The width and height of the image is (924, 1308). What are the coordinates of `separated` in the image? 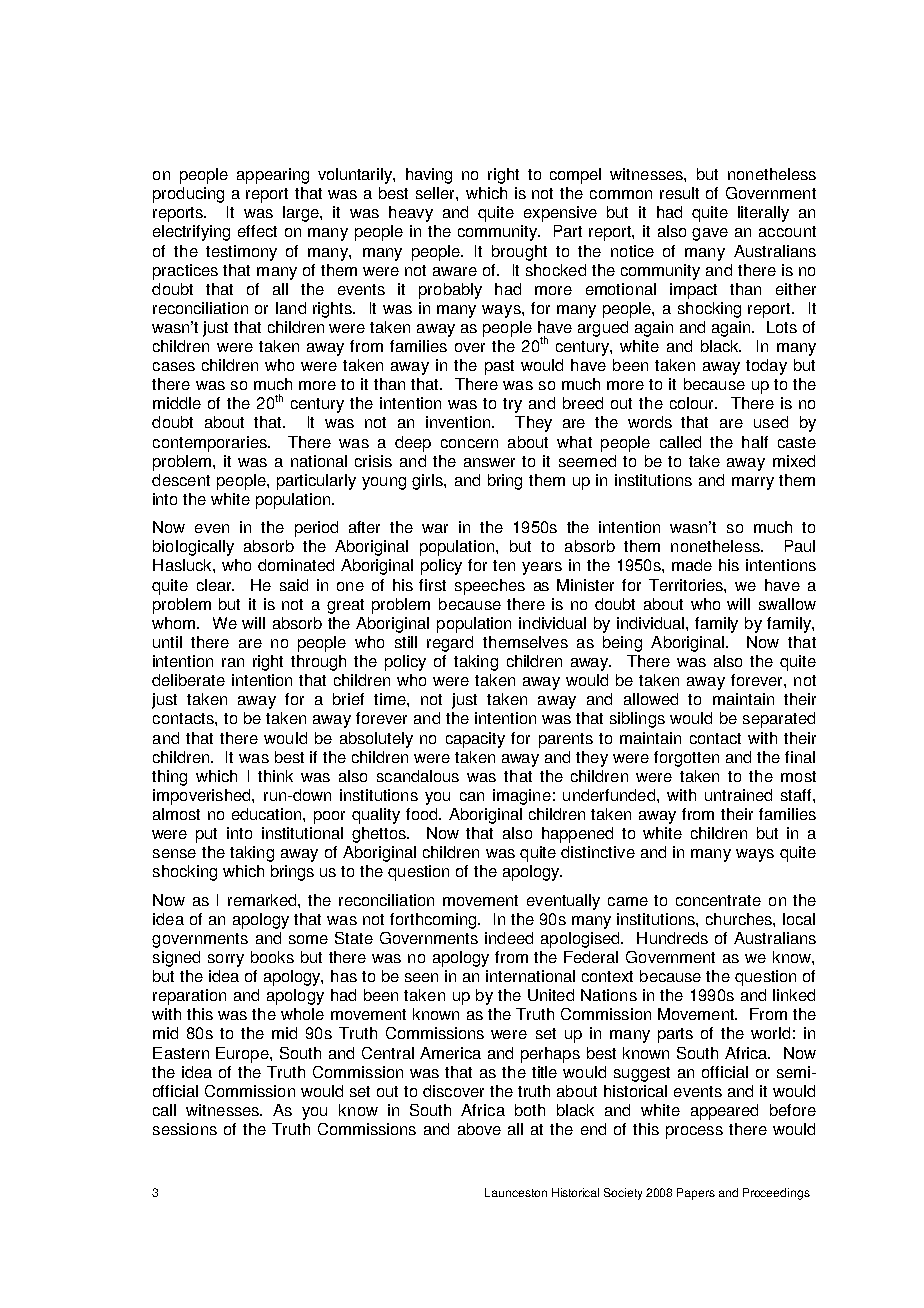 It's located at (779, 720).
